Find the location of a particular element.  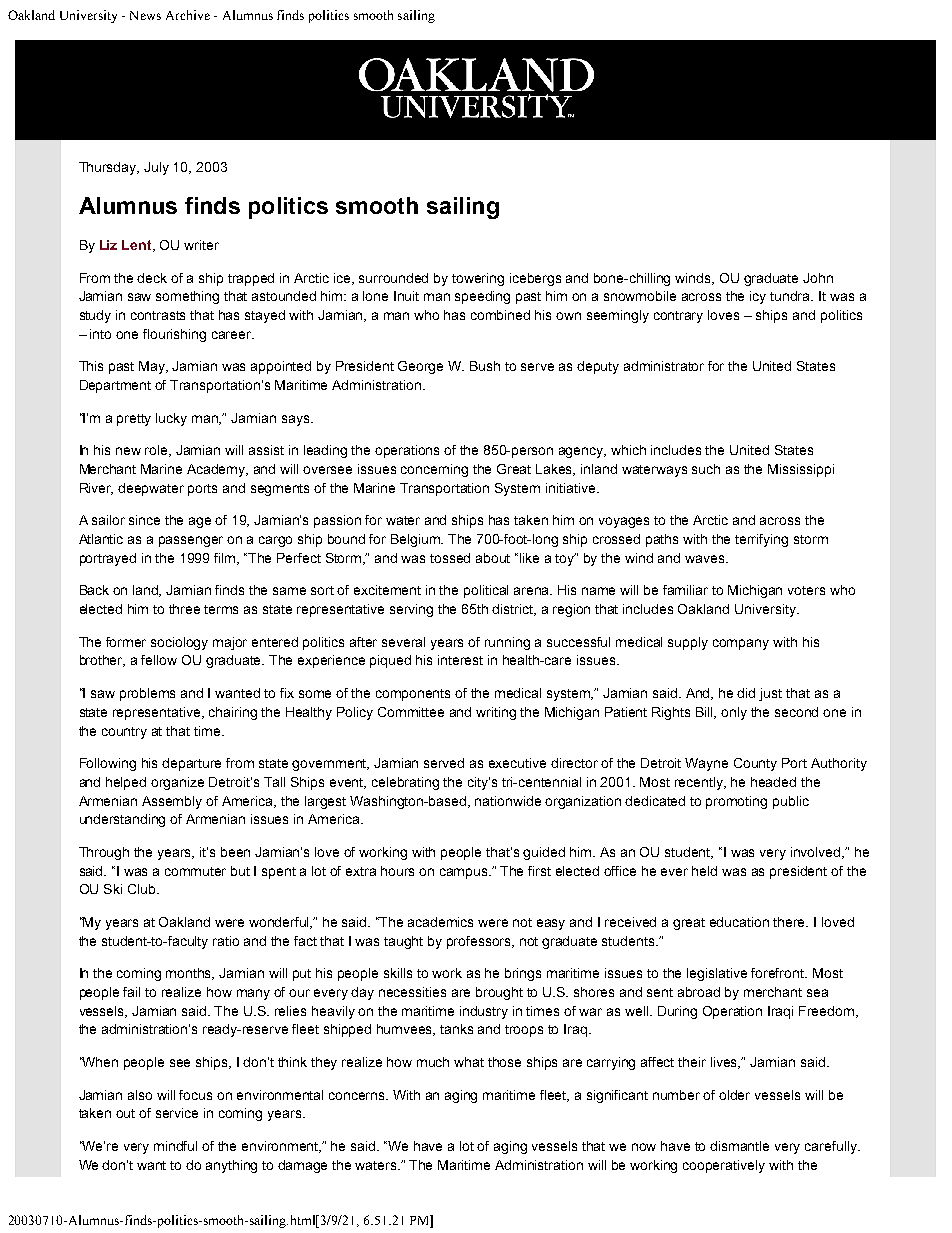

such is located at coordinates (706, 469).
